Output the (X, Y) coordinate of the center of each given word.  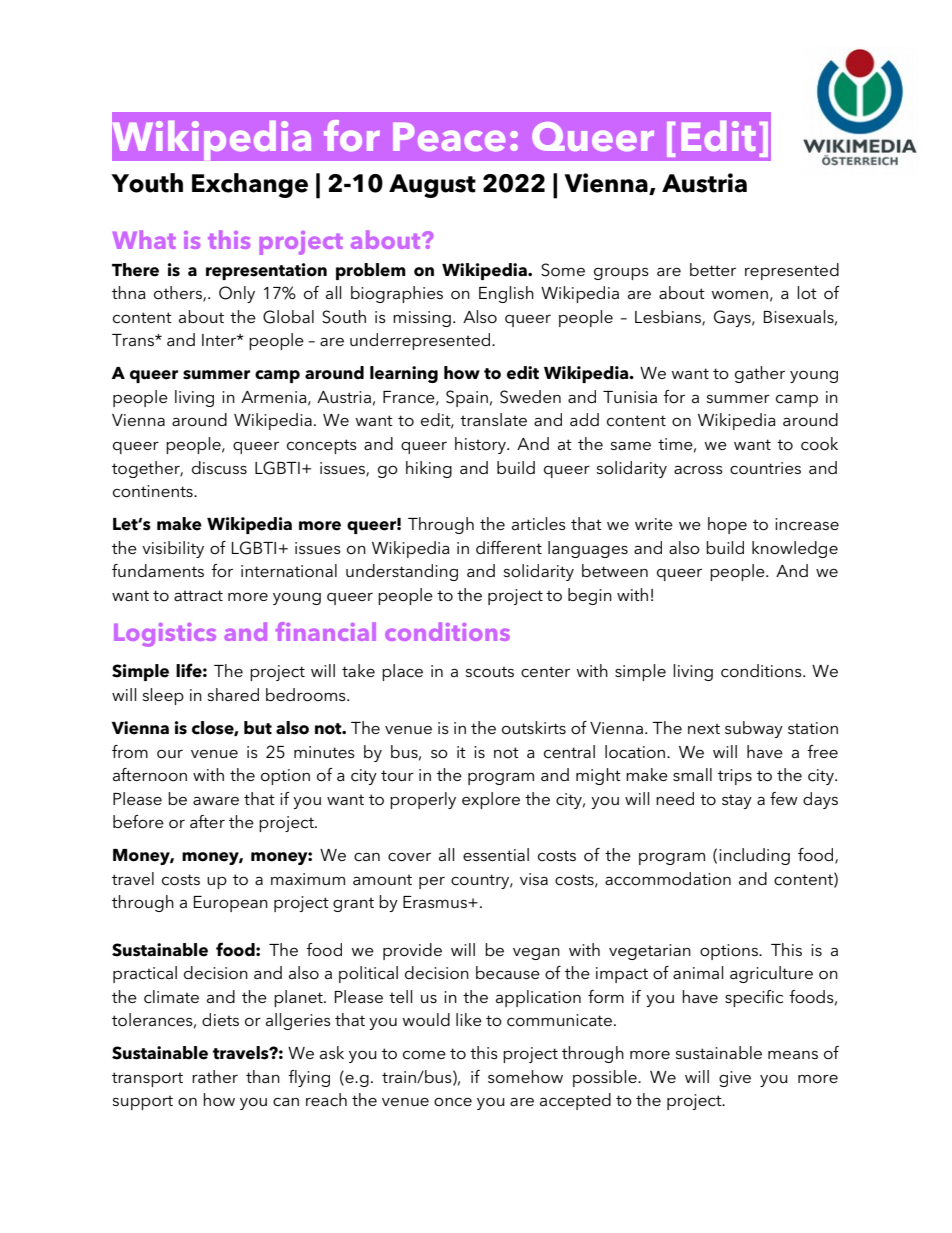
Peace (449, 137)
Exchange (250, 185)
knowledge (795, 549)
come (424, 1054)
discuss (219, 467)
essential (496, 854)
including (754, 856)
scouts (490, 672)
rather (215, 1076)
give (735, 1079)
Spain (467, 398)
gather (760, 374)
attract (198, 595)
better (713, 269)
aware (216, 801)
